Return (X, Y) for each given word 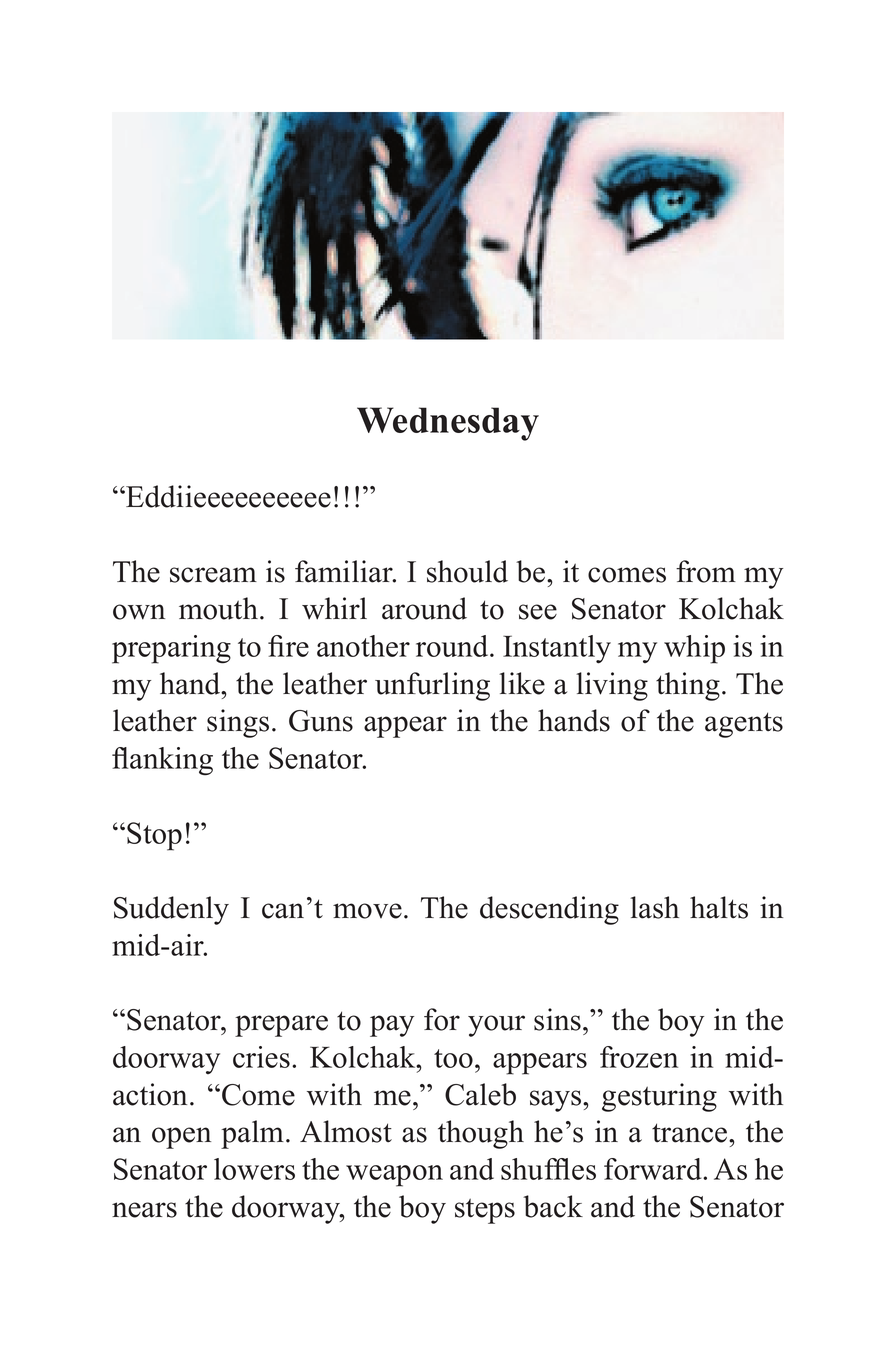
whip (694, 649)
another (363, 646)
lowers (254, 1169)
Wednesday (448, 424)
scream (213, 575)
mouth (218, 608)
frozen (639, 1057)
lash (654, 907)
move (367, 911)
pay (392, 1026)
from (706, 571)
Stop (154, 836)
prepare (281, 1026)
